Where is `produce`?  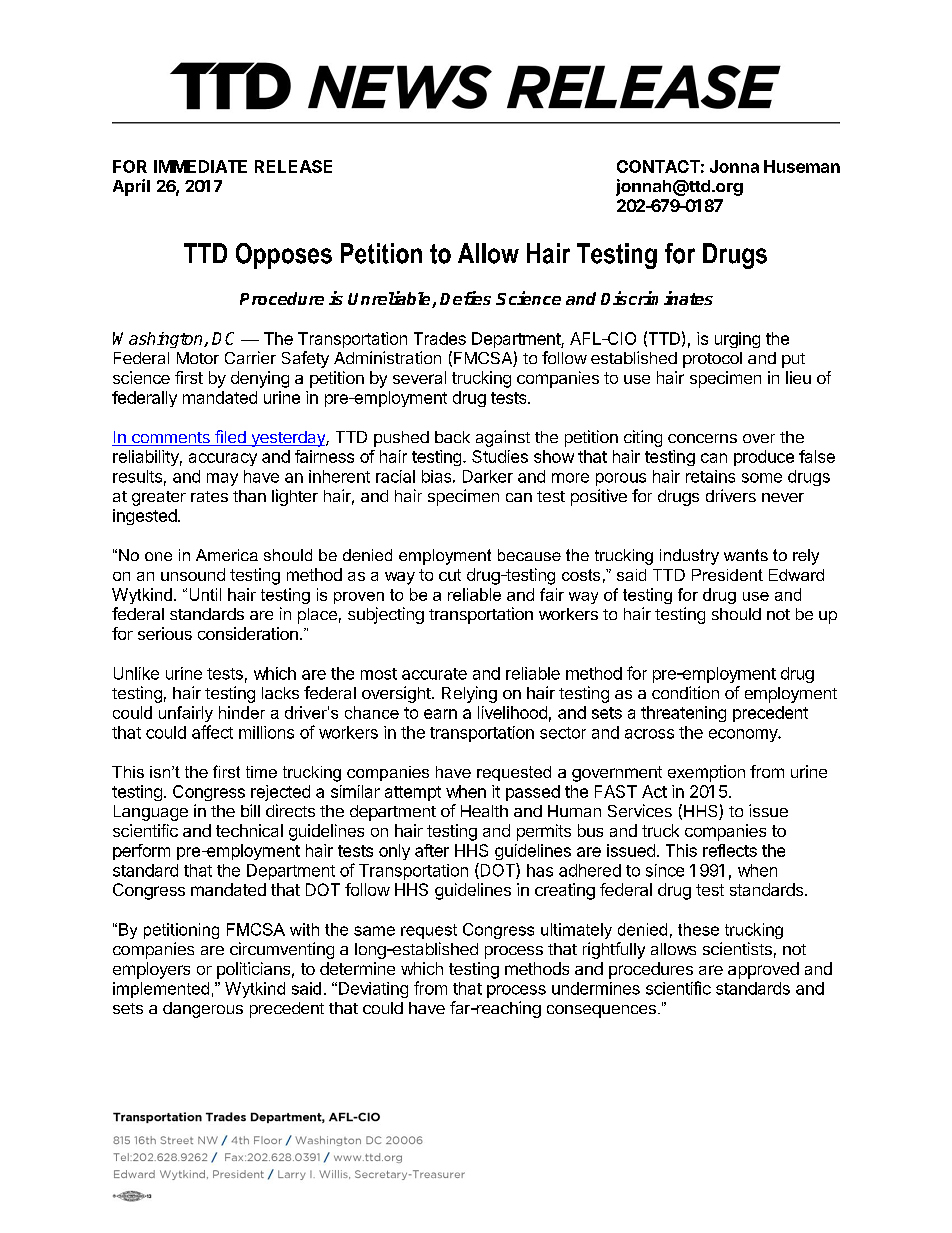 produce is located at coordinates (764, 458).
